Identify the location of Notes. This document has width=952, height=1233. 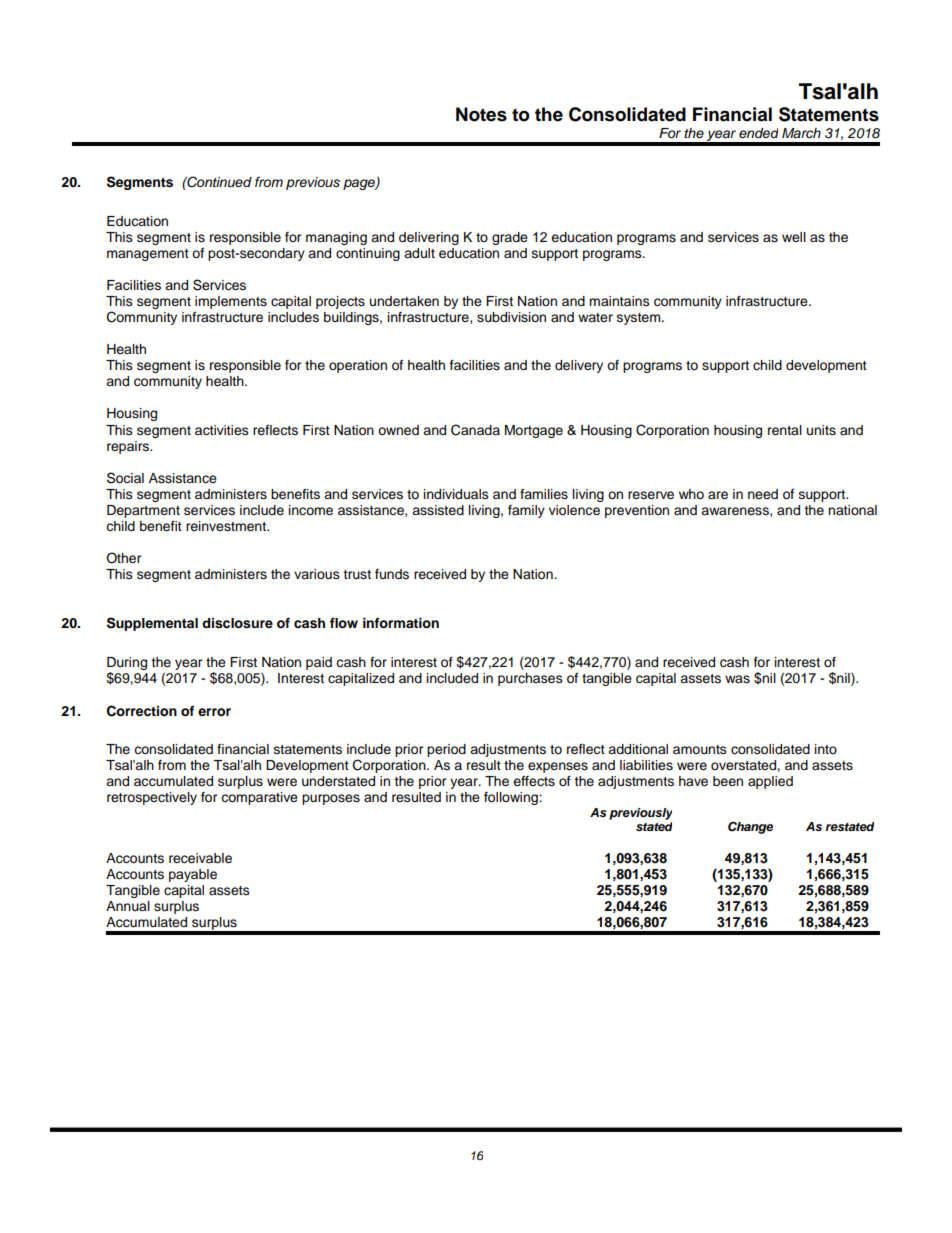
(481, 114).
